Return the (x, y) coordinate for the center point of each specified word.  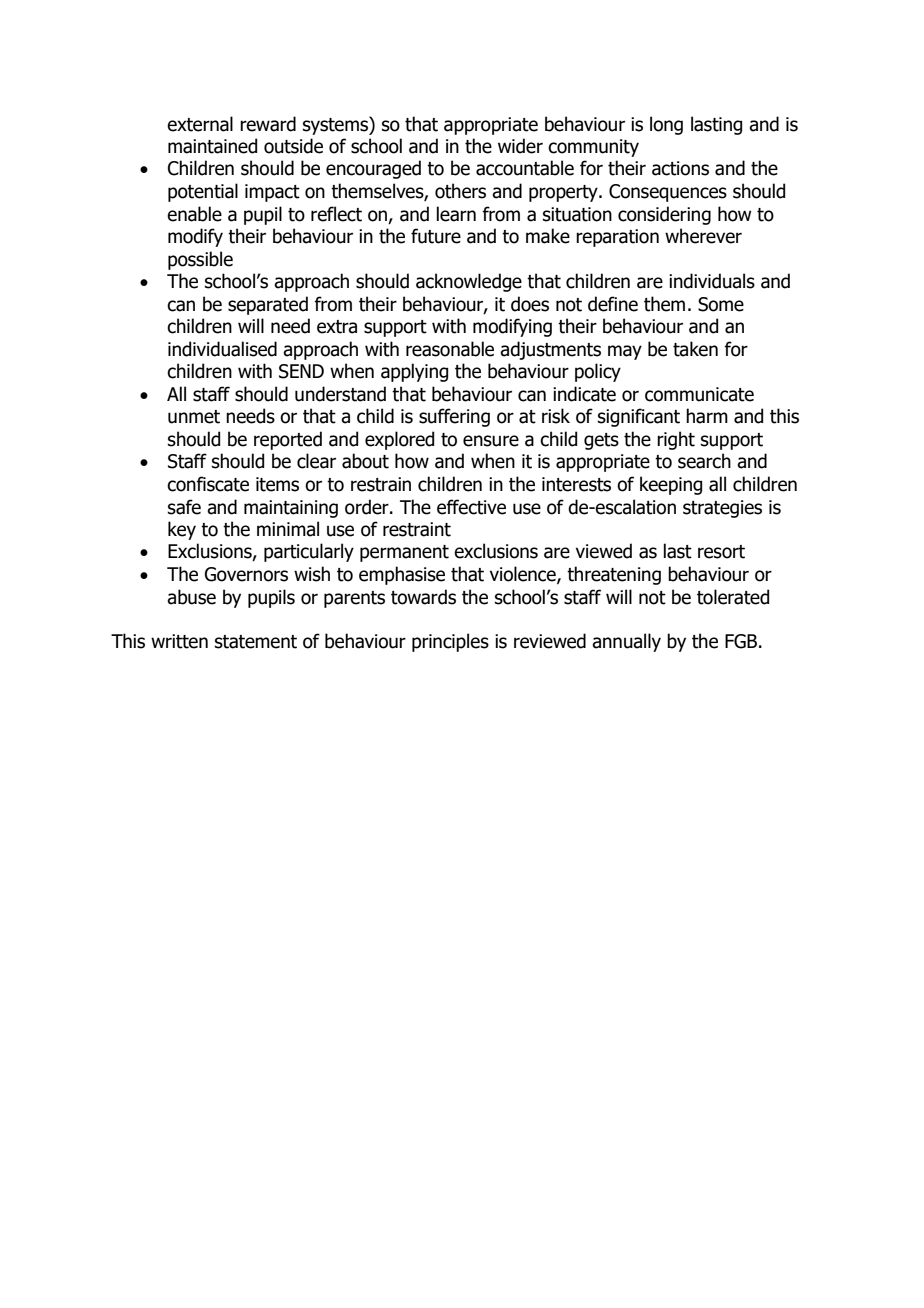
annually (626, 642)
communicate (699, 394)
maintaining (291, 509)
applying (414, 372)
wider (520, 146)
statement (256, 642)
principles (450, 642)
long (666, 125)
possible (200, 260)
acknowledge (469, 282)
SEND (301, 371)
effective (471, 507)
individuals (712, 281)
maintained (212, 146)
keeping (671, 485)
